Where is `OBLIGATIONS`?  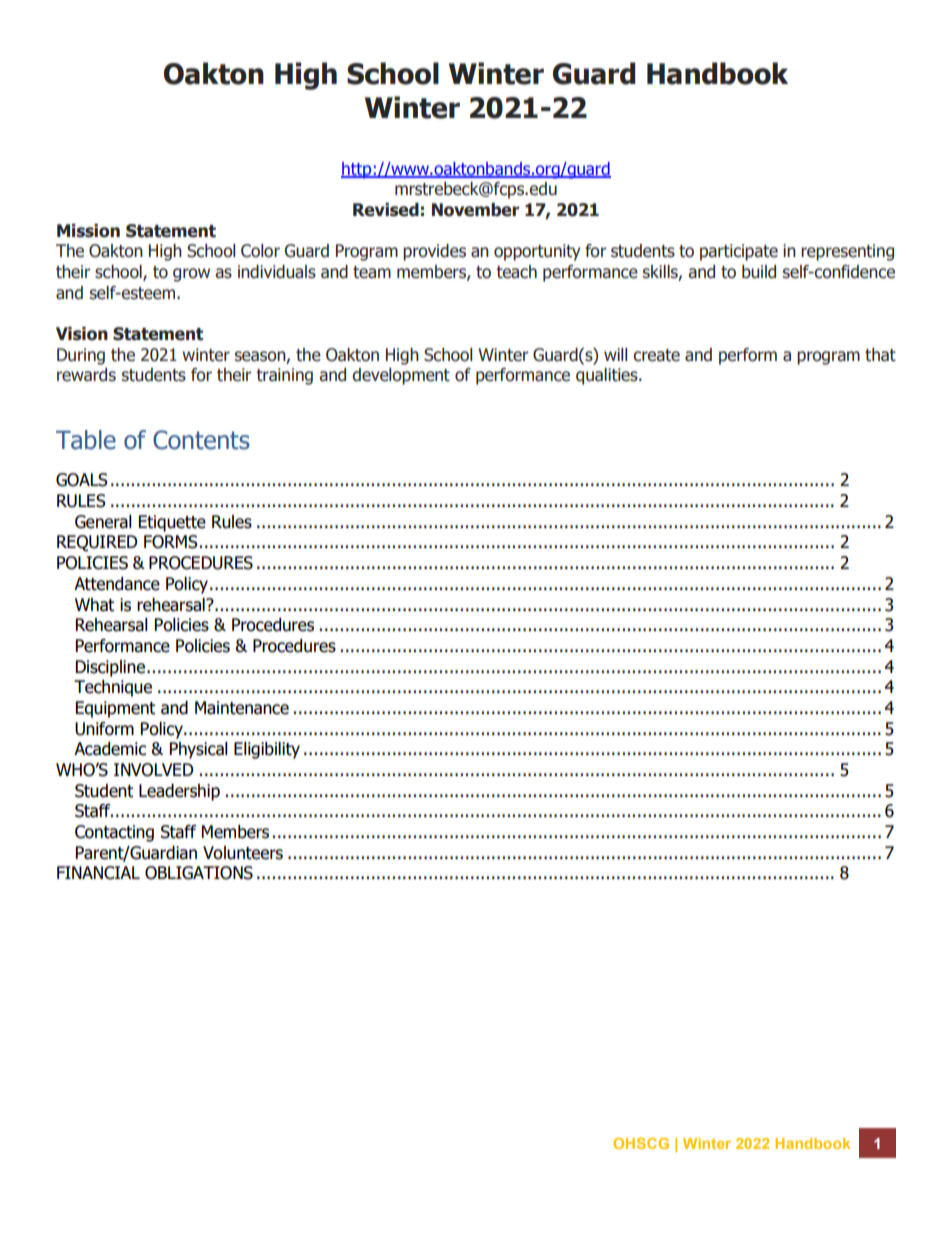 OBLIGATIONS is located at coordinates (199, 873).
